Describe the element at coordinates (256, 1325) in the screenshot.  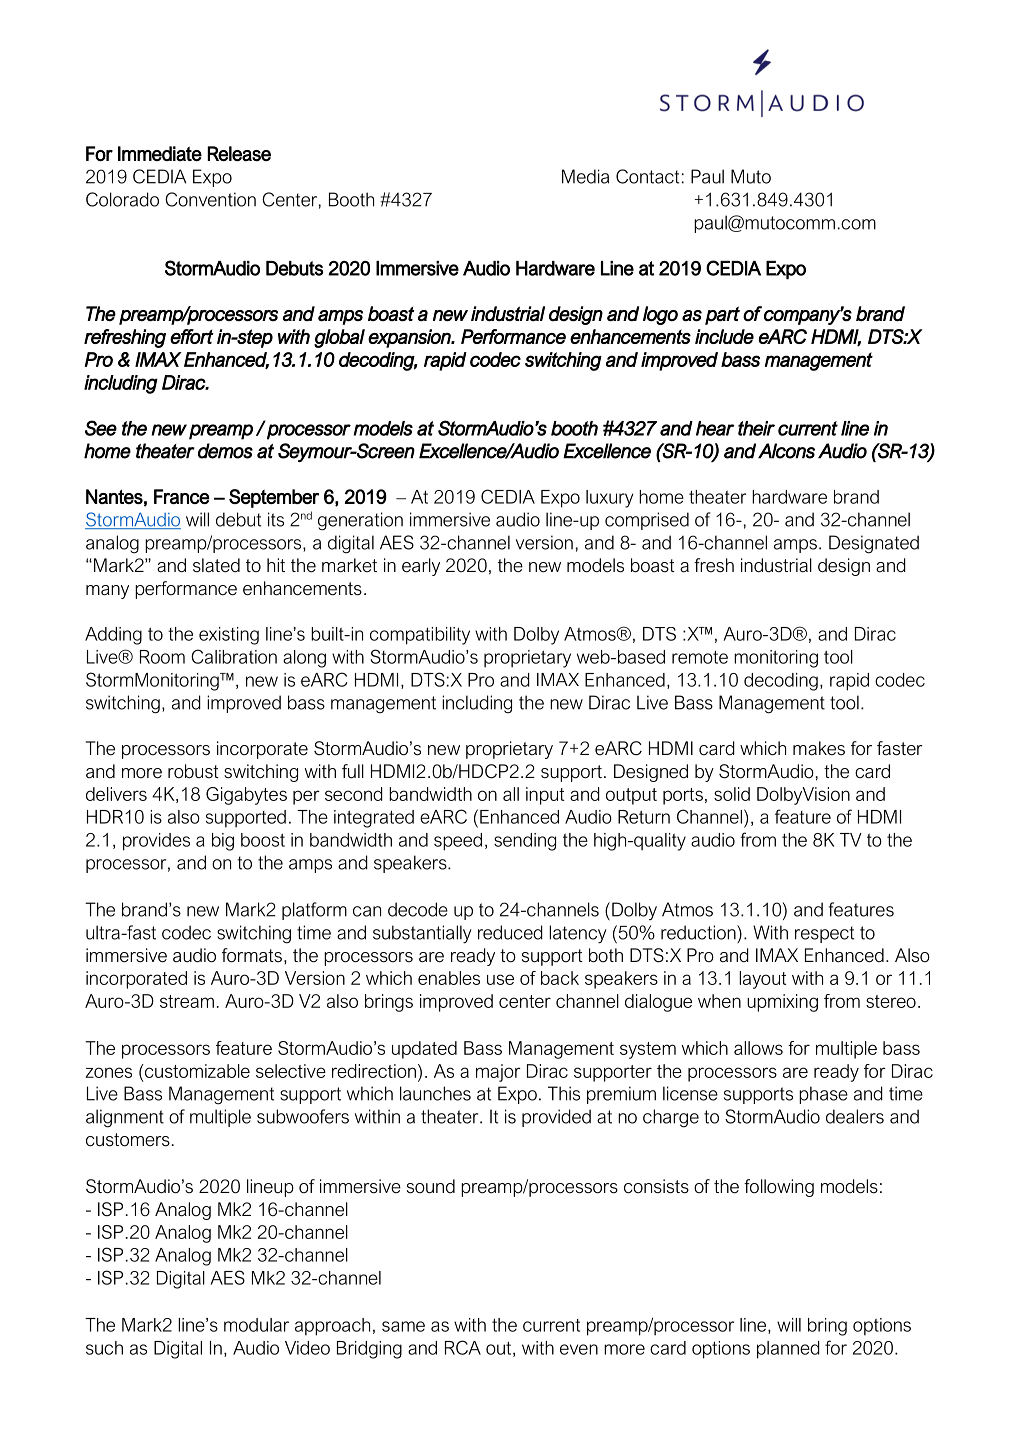
I see `modular` at that location.
